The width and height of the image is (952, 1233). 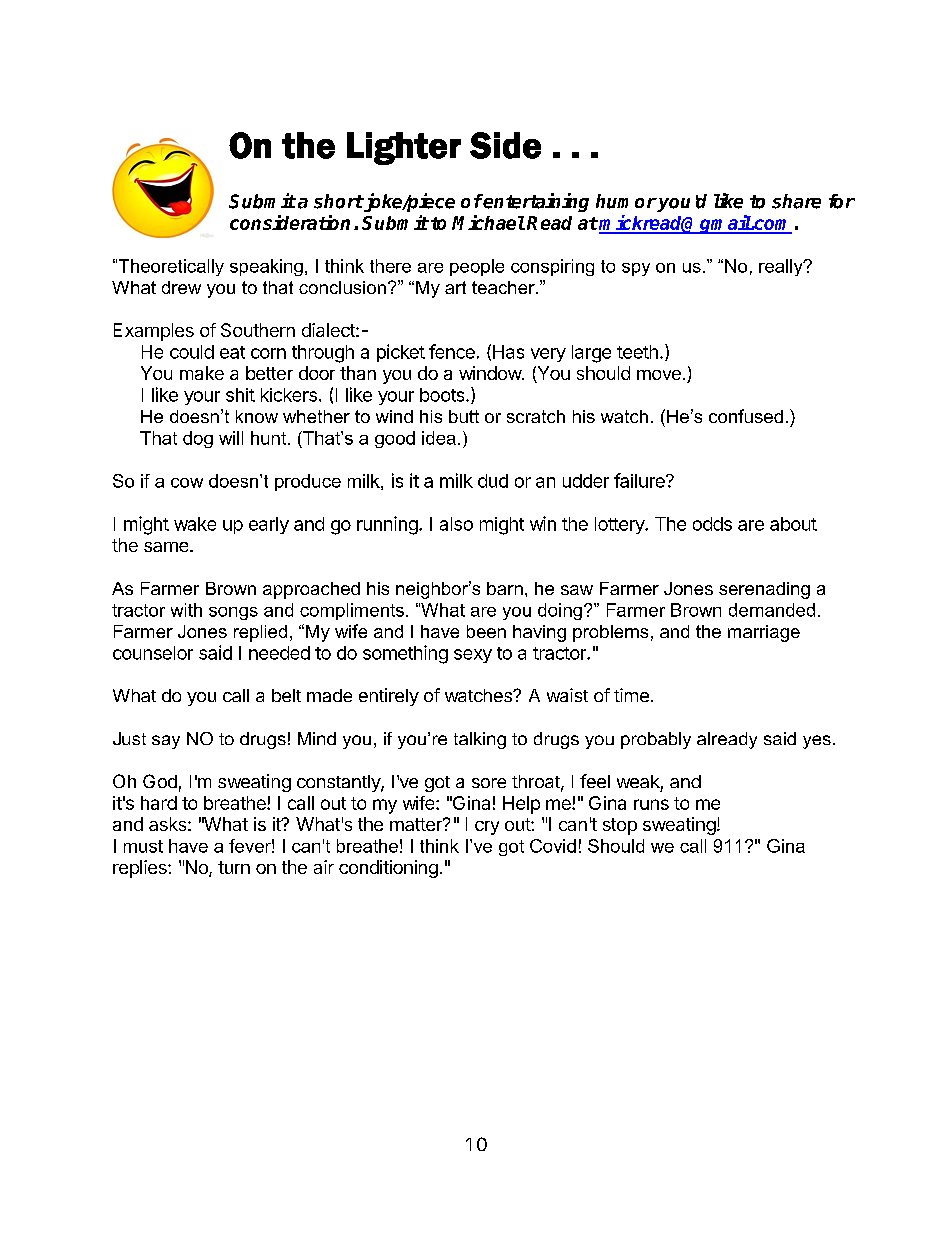 What do you see at coordinates (535, 202) in the image?
I see `entertaining` at bounding box center [535, 202].
